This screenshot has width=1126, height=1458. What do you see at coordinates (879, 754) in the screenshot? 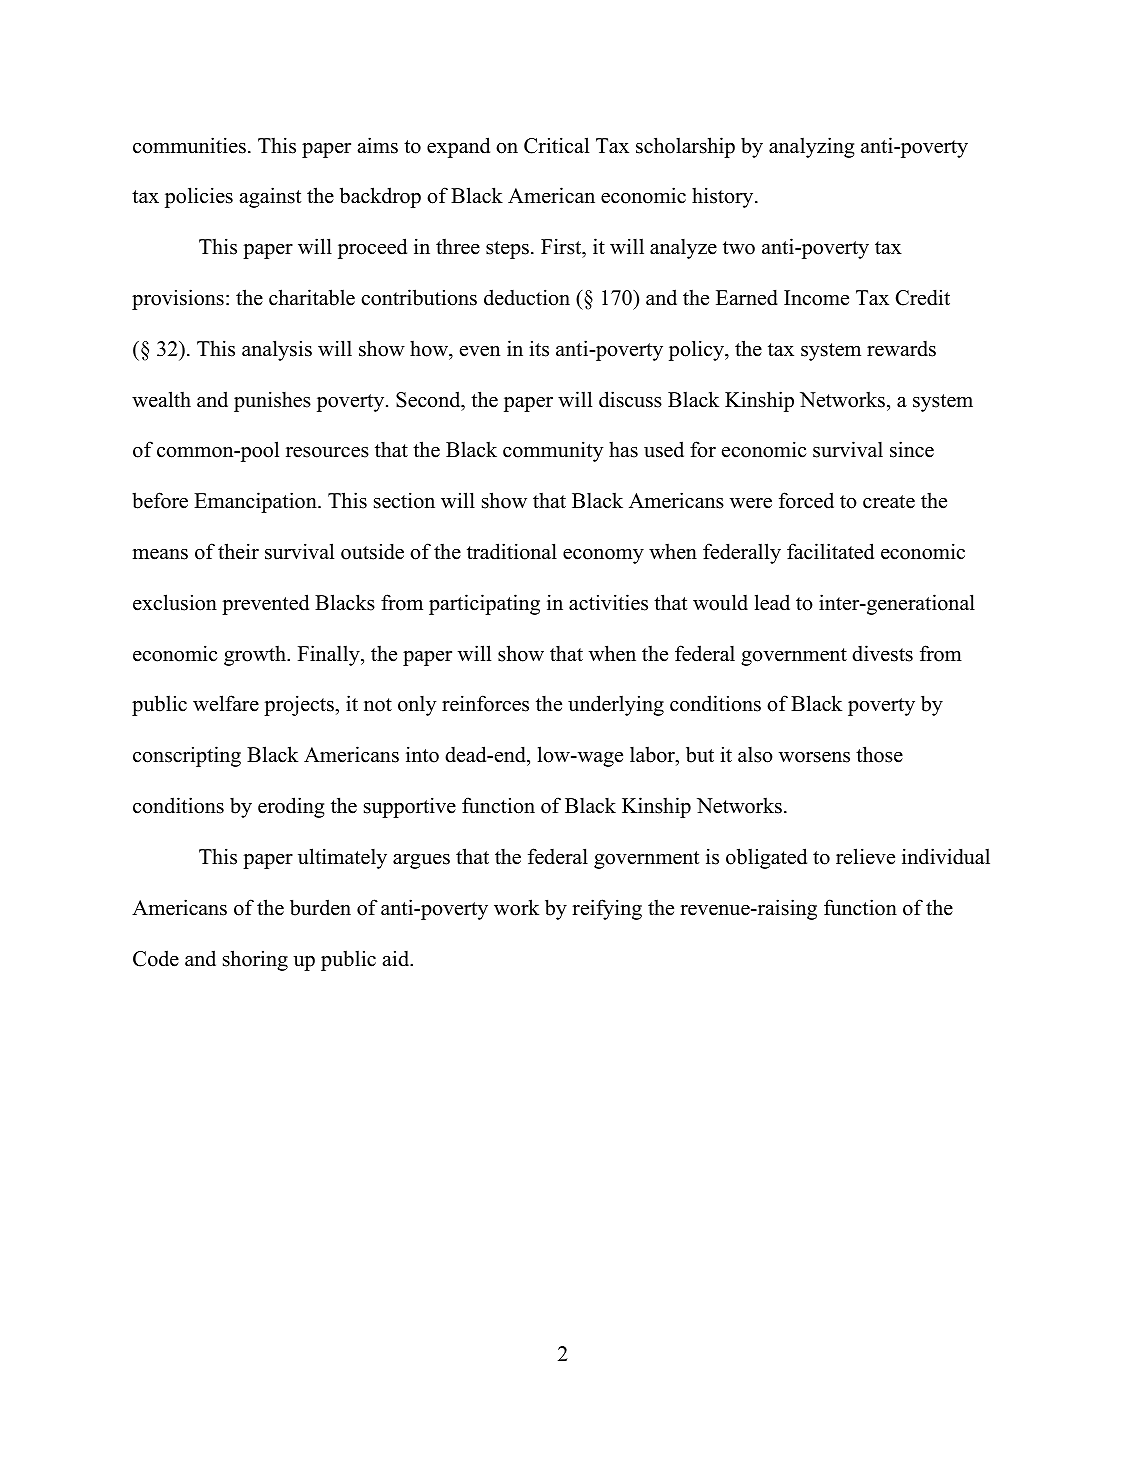
I see `those` at bounding box center [879, 754].
